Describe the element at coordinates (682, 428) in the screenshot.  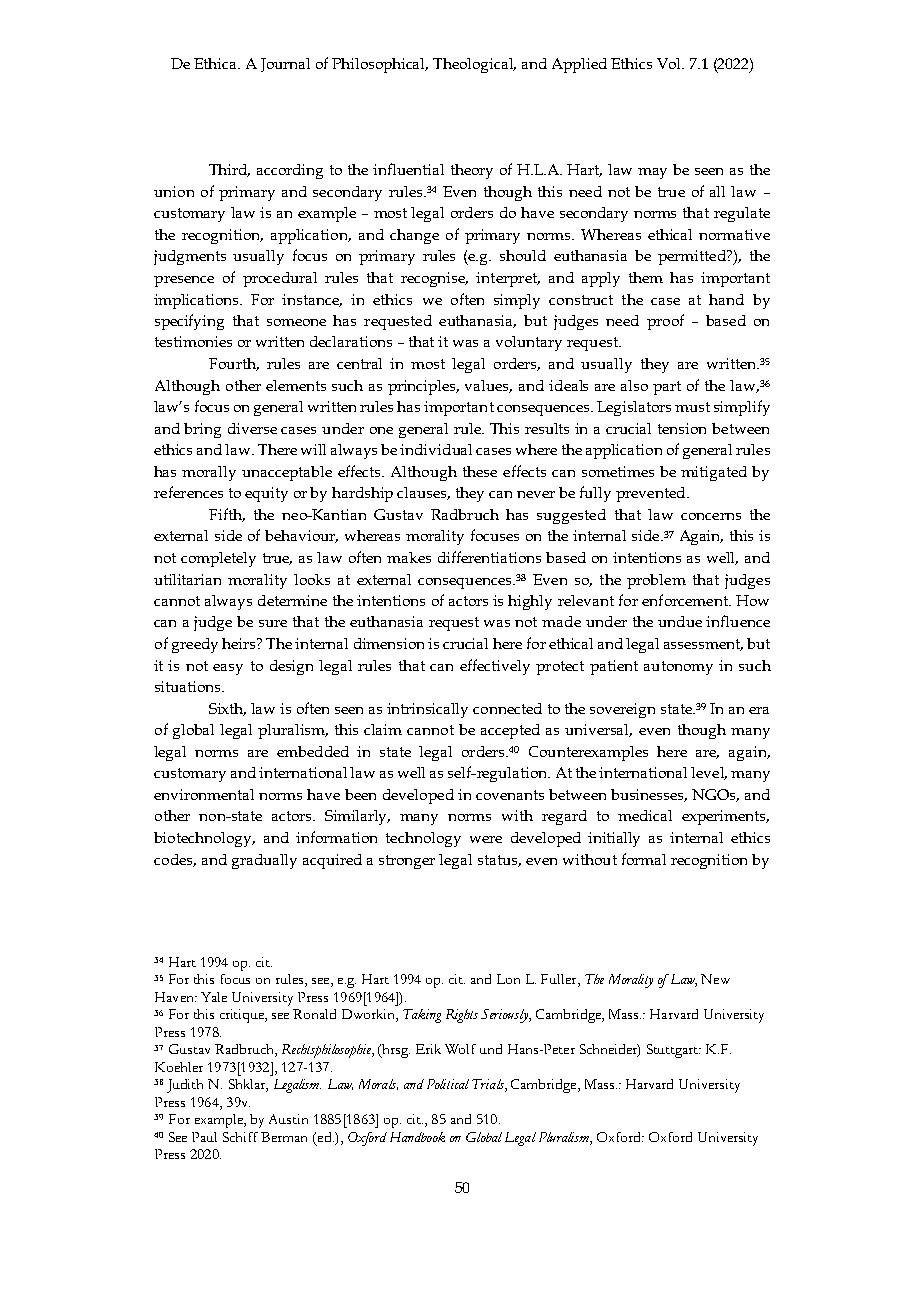
I see `tension` at that location.
